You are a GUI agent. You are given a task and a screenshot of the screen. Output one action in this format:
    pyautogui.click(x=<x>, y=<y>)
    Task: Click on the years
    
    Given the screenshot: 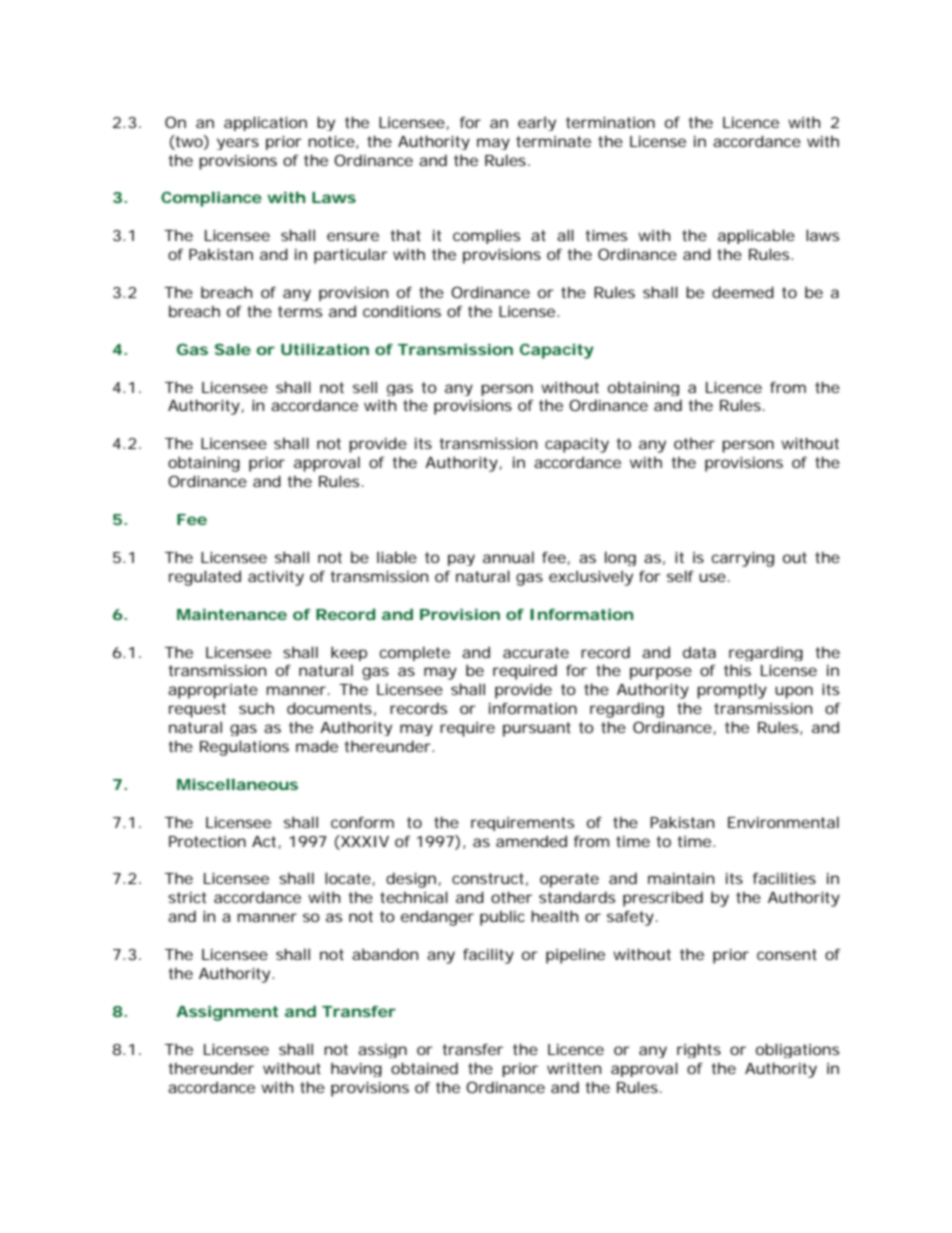 What is the action you would take?
    pyautogui.click(x=237, y=144)
